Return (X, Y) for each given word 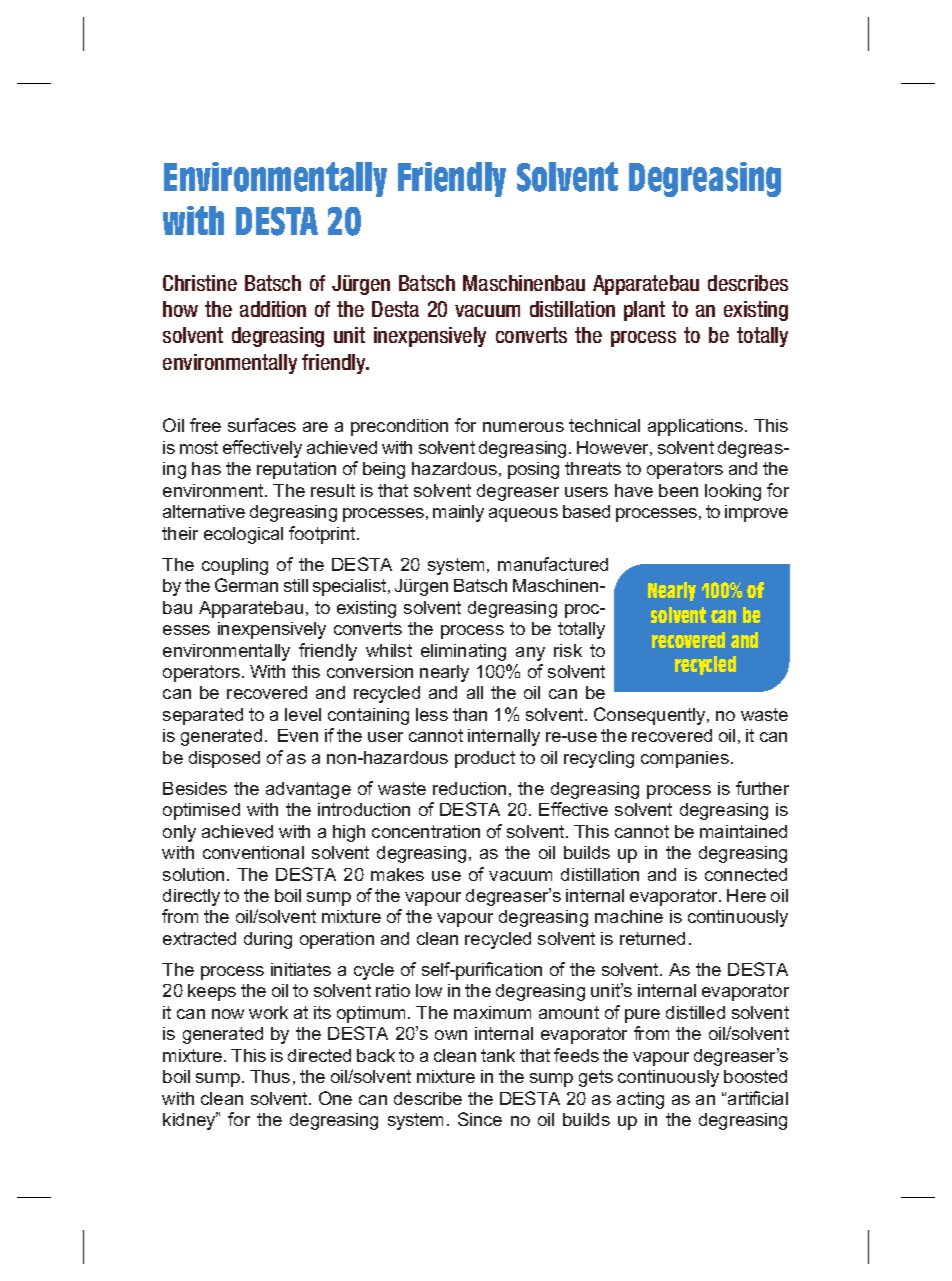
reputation (296, 470)
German (246, 585)
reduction (469, 788)
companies (685, 759)
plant (644, 311)
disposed (224, 759)
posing (533, 470)
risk (568, 650)
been (678, 490)
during (268, 940)
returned (652, 938)
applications (697, 427)
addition (273, 309)
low (429, 990)
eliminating (463, 652)
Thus (270, 1076)
